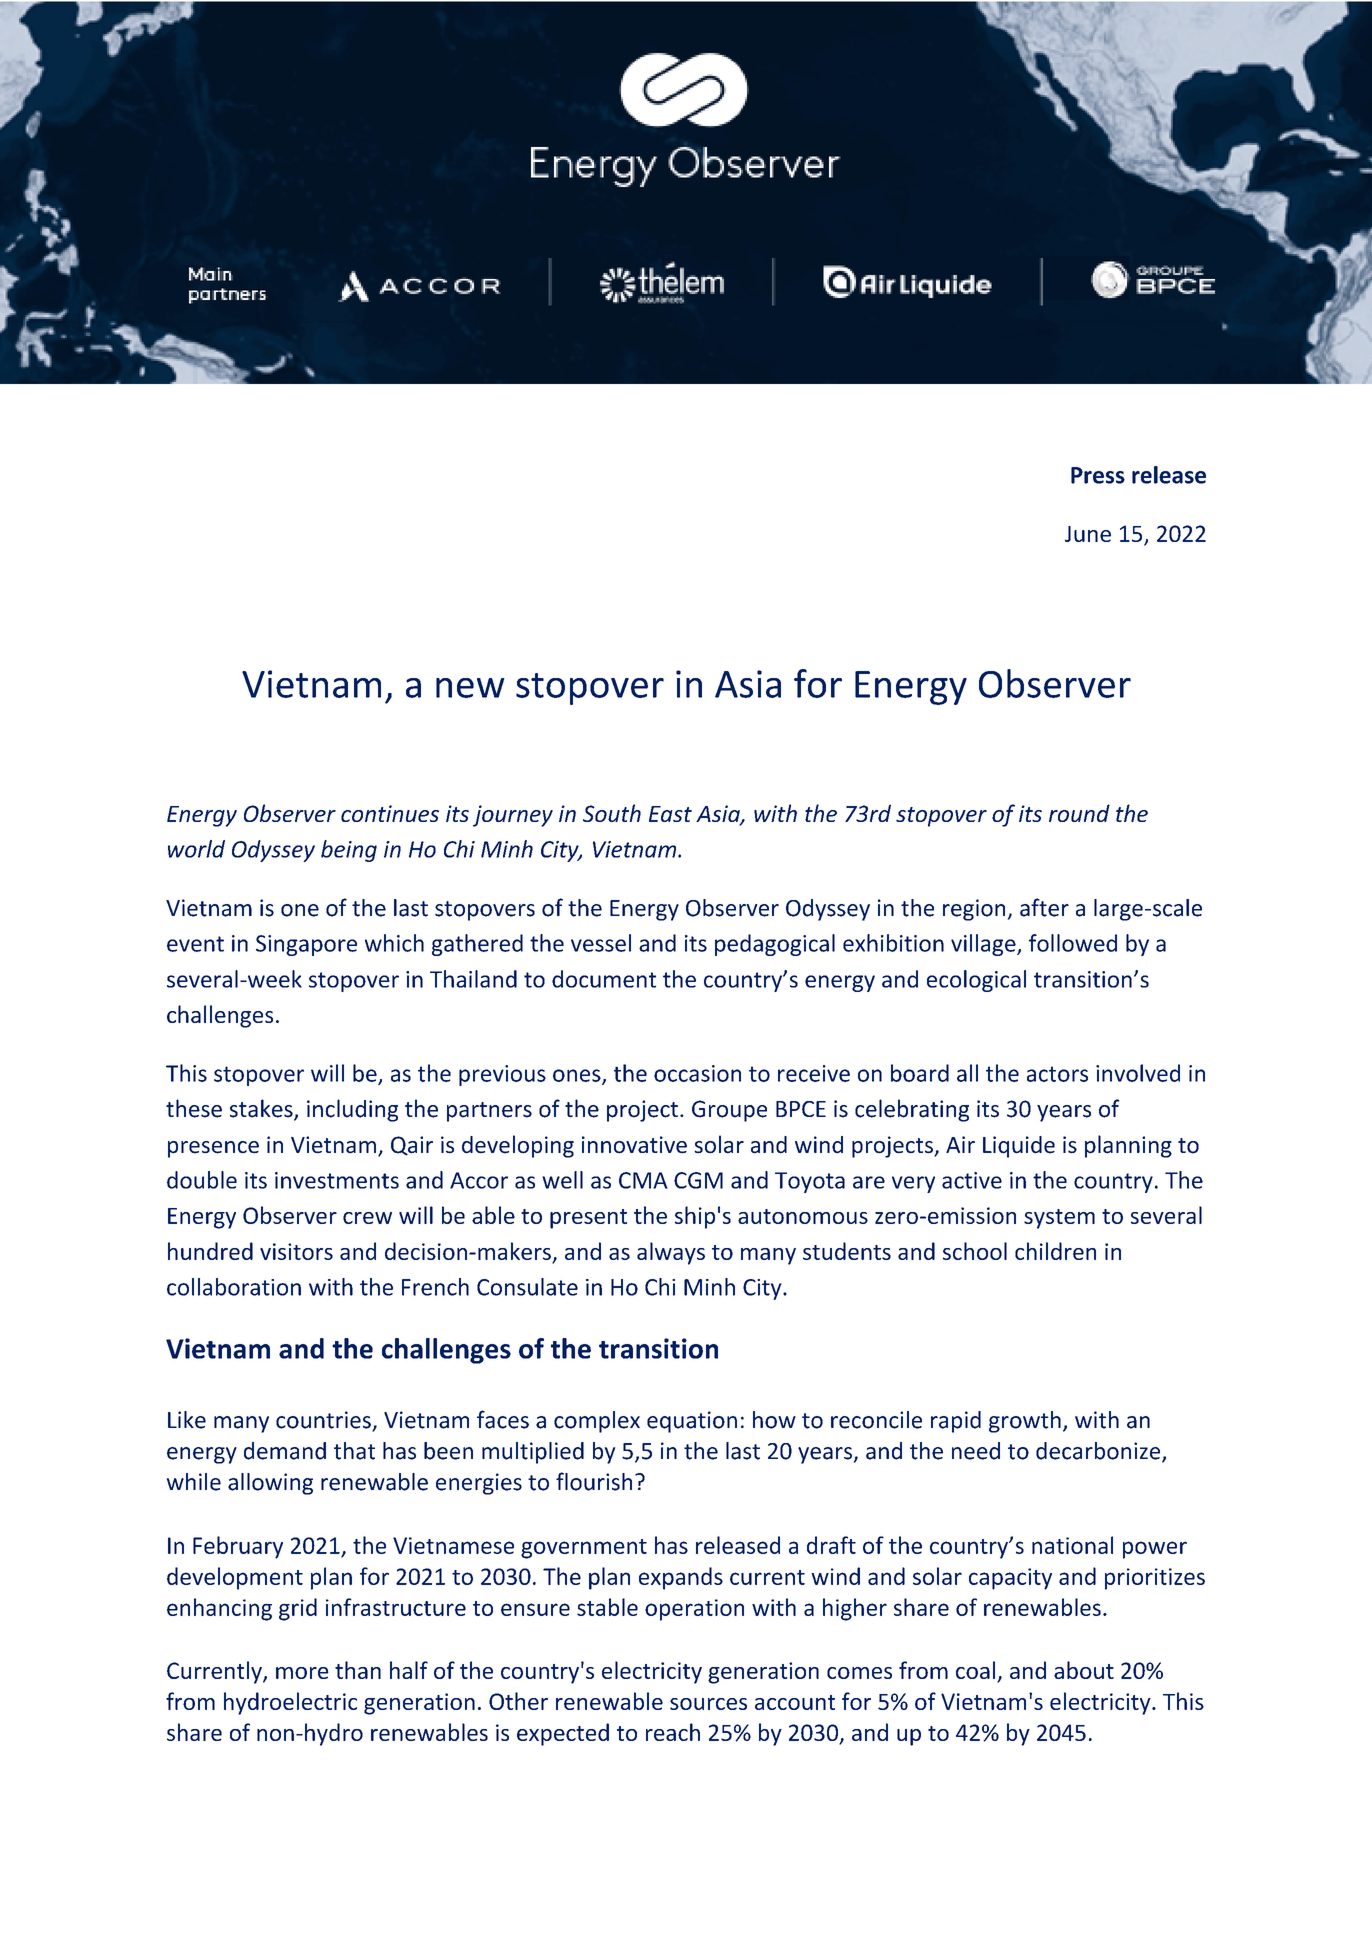 The height and width of the screenshot is (1942, 1372). I want to click on more, so click(302, 1673).
